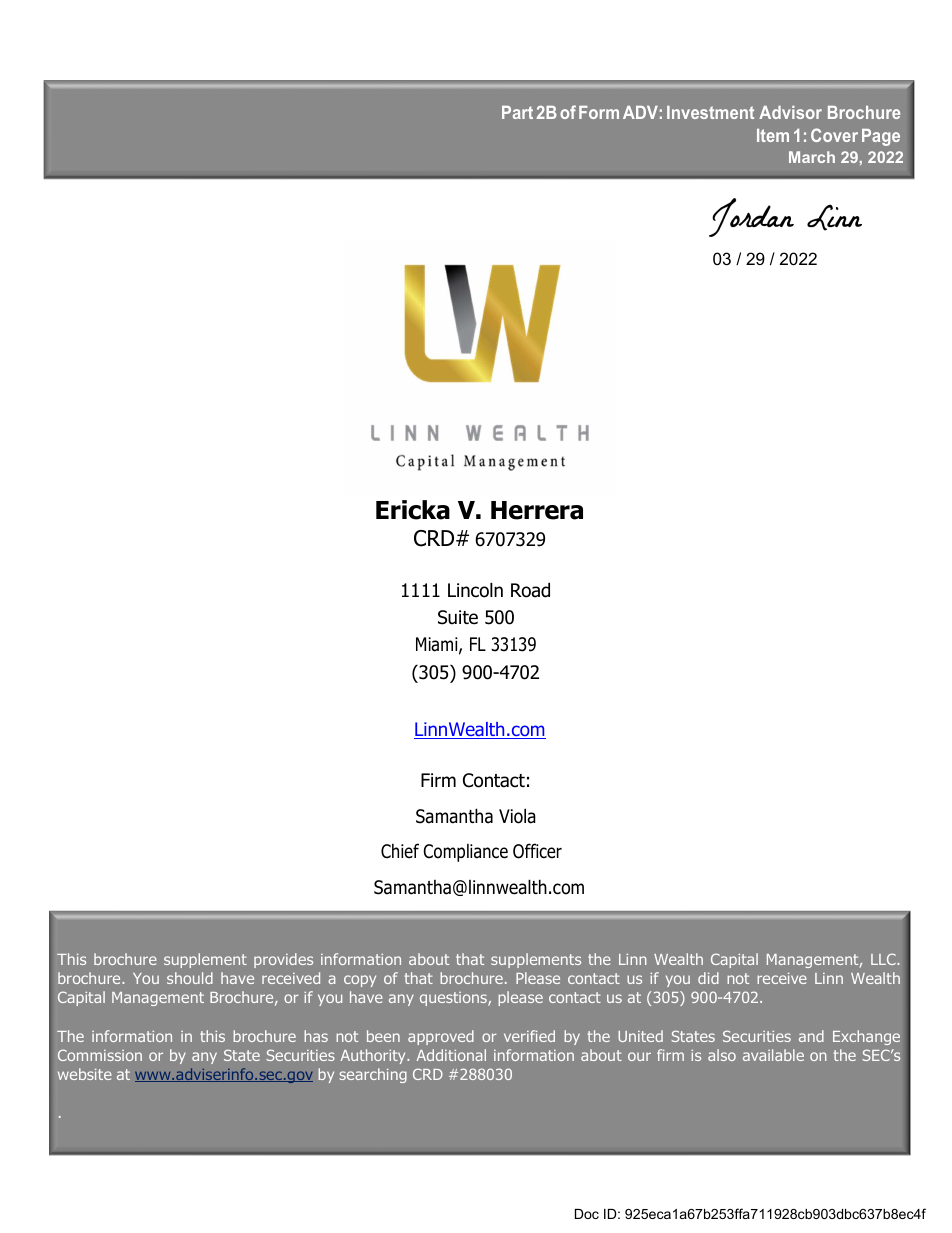 The width and height of the screenshot is (952, 1233). What do you see at coordinates (517, 112) in the screenshot?
I see `Part` at bounding box center [517, 112].
